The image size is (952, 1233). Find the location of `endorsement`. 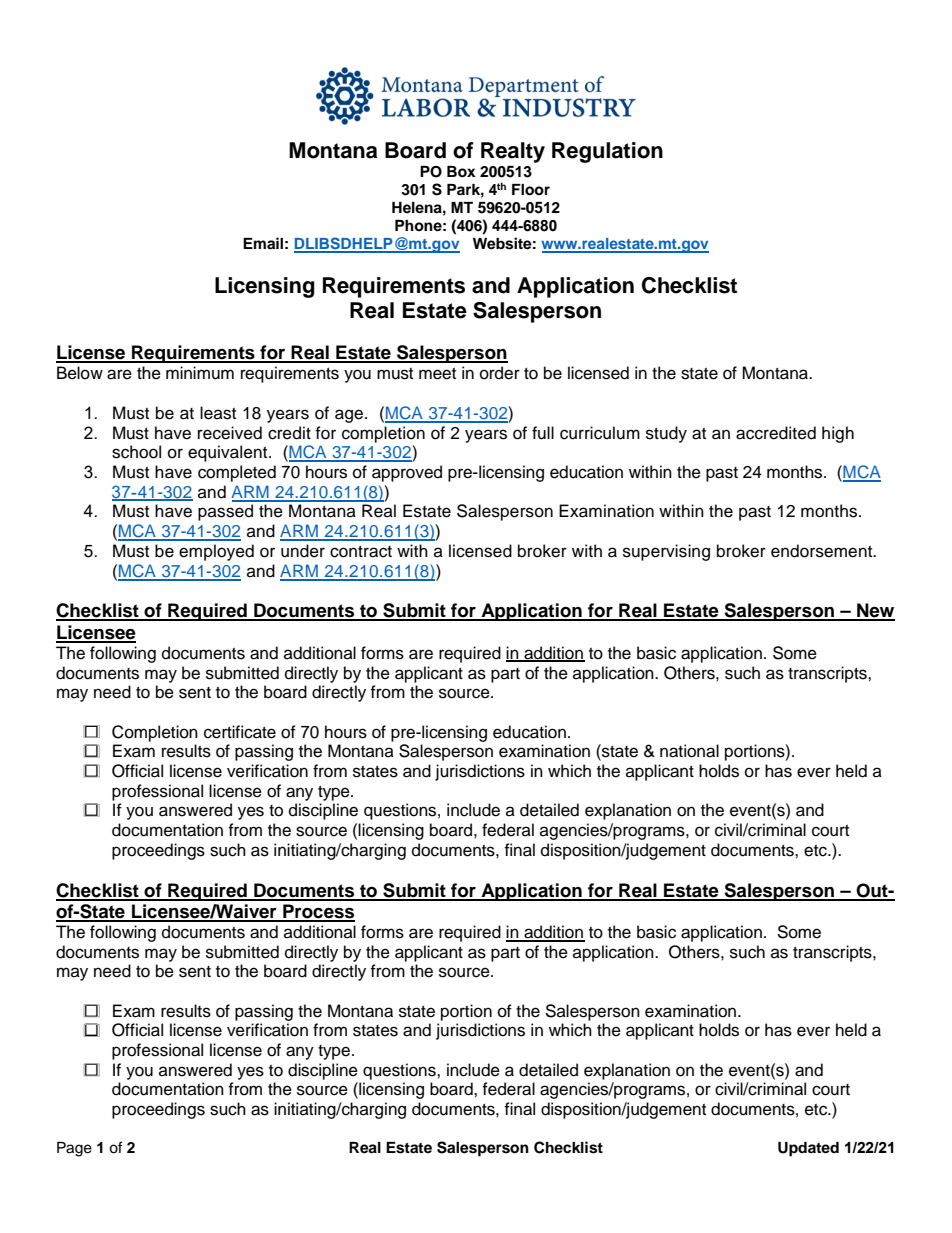

endorsement is located at coordinates (823, 551).
